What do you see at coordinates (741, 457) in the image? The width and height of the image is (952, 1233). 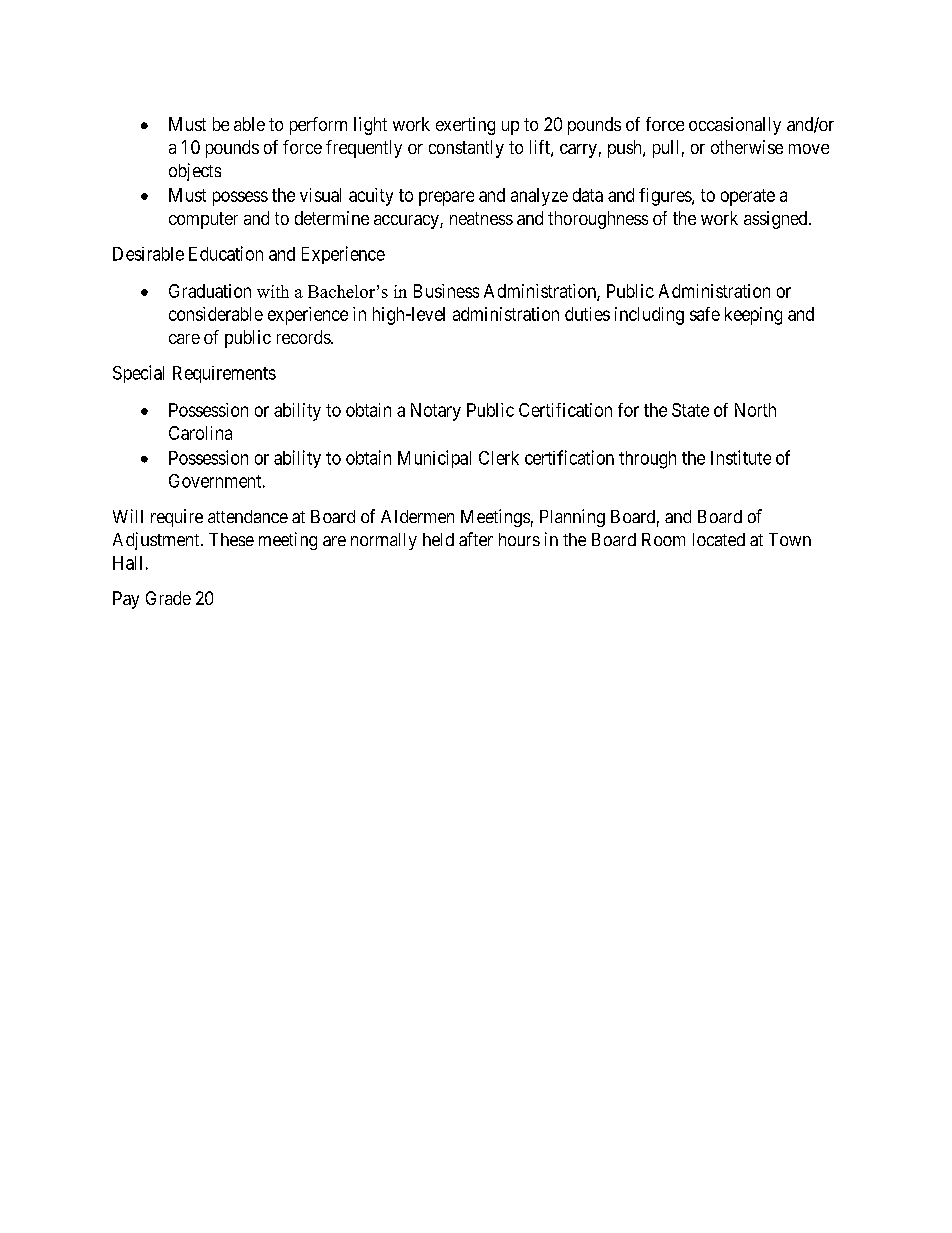 I see `Institute` at bounding box center [741, 457].
